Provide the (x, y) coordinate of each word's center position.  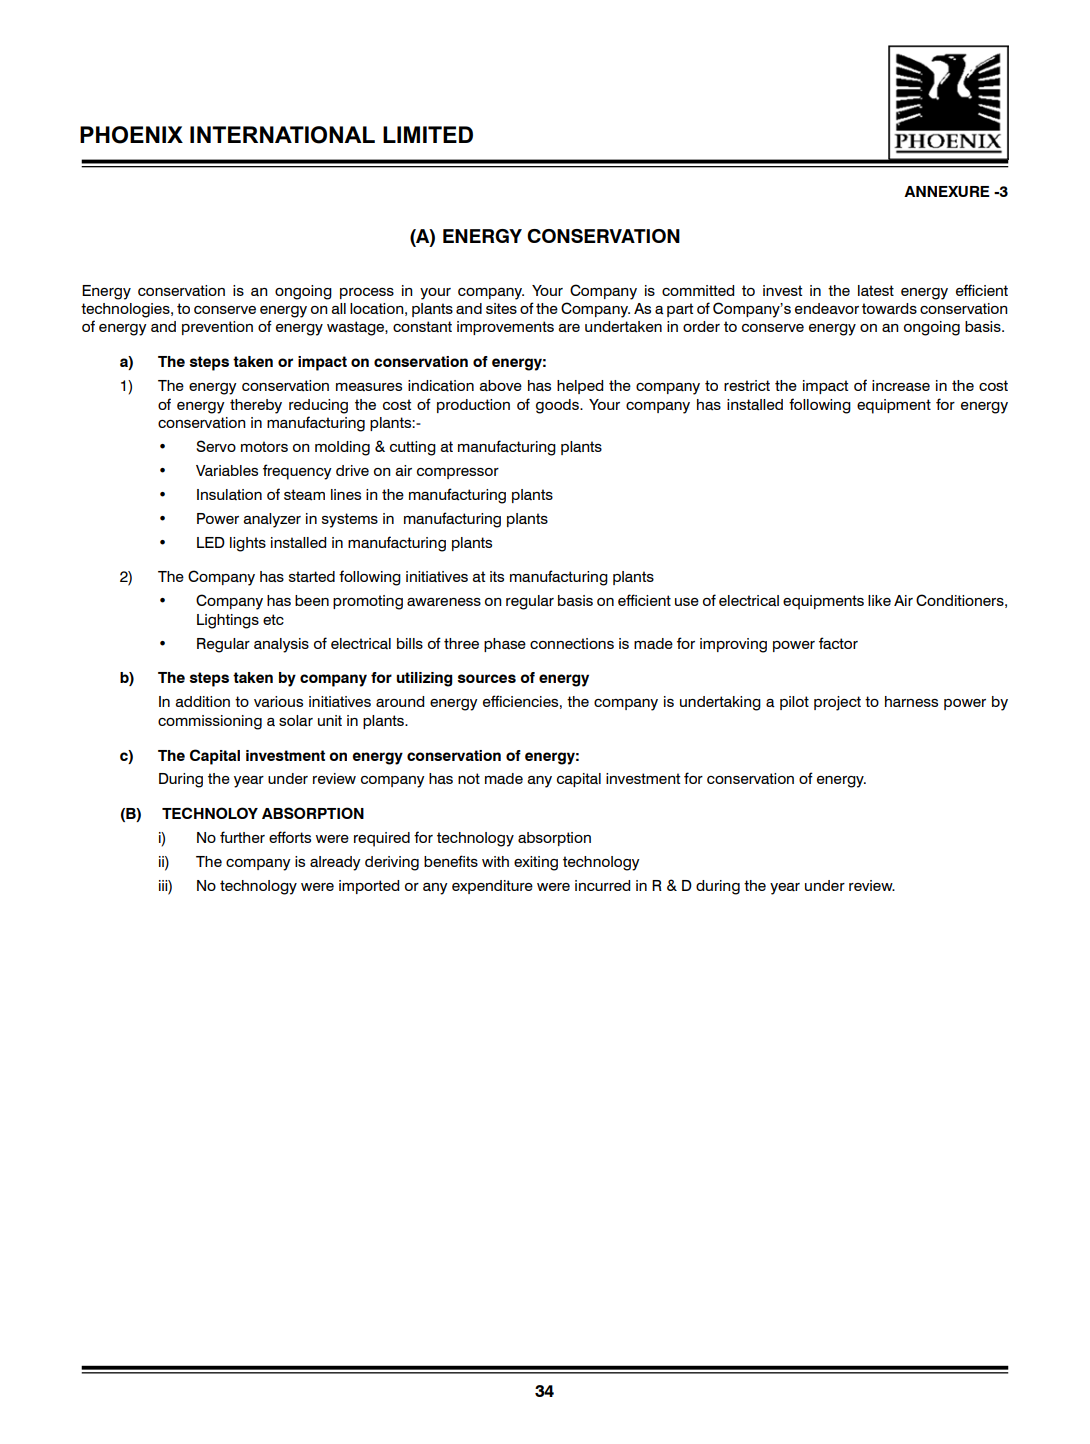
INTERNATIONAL (282, 135)
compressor (458, 473)
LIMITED (428, 134)
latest (876, 290)
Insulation (229, 494)
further (242, 837)
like (879, 600)
